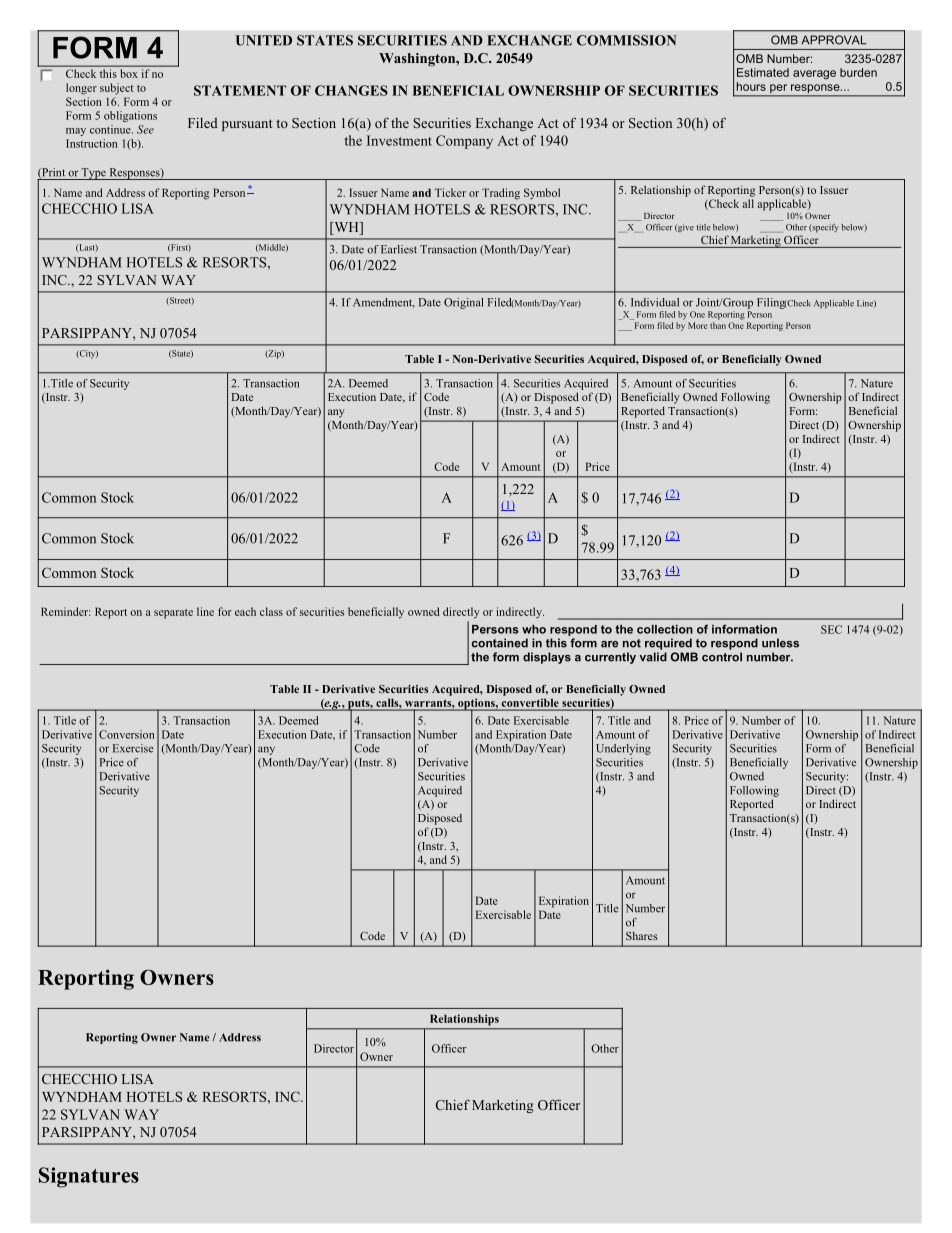  Describe the element at coordinates (384, 303) in the screenshot. I see `Amendment` at that location.
